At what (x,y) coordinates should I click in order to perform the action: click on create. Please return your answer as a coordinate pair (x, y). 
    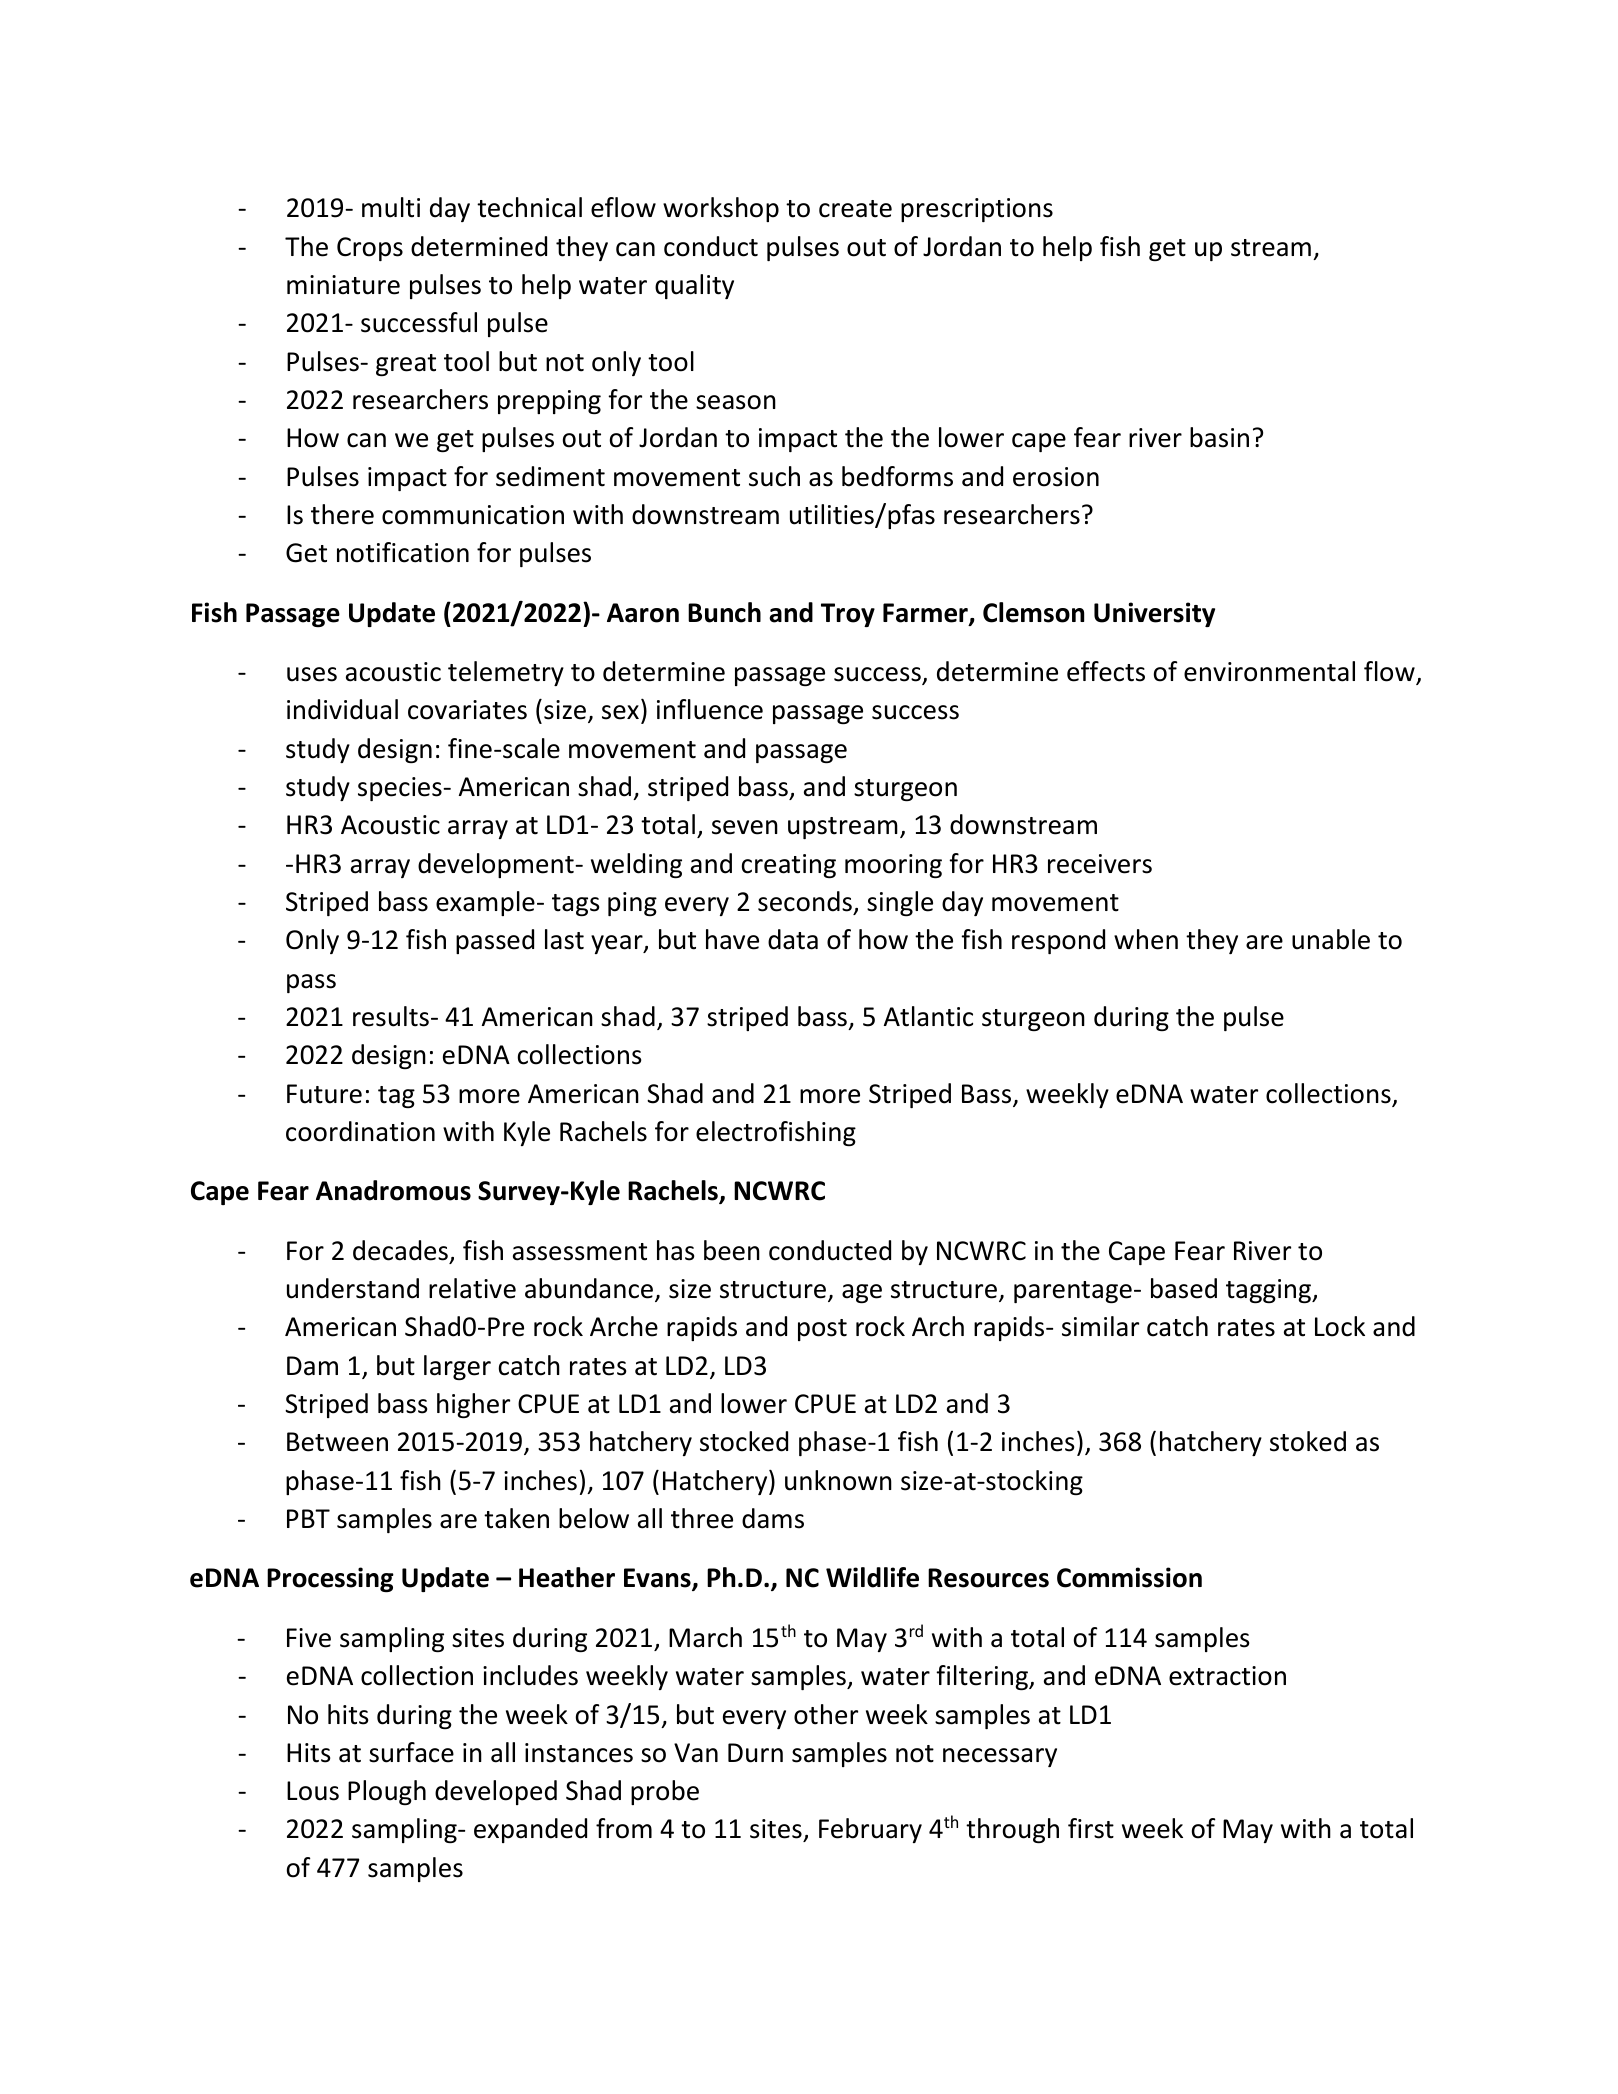
    Looking at the image, I should click on (855, 209).
